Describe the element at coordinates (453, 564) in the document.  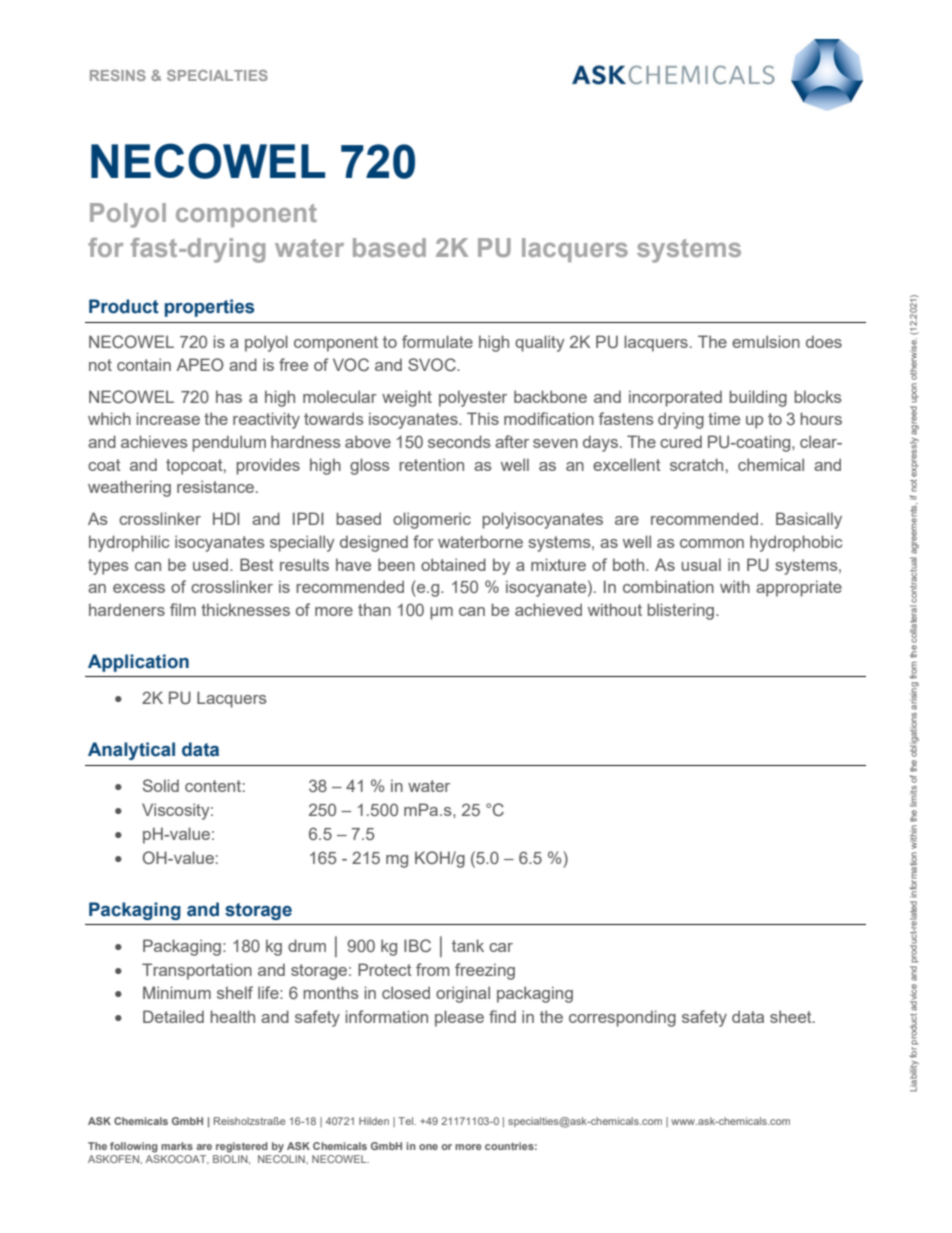
I see `obtained` at that location.
